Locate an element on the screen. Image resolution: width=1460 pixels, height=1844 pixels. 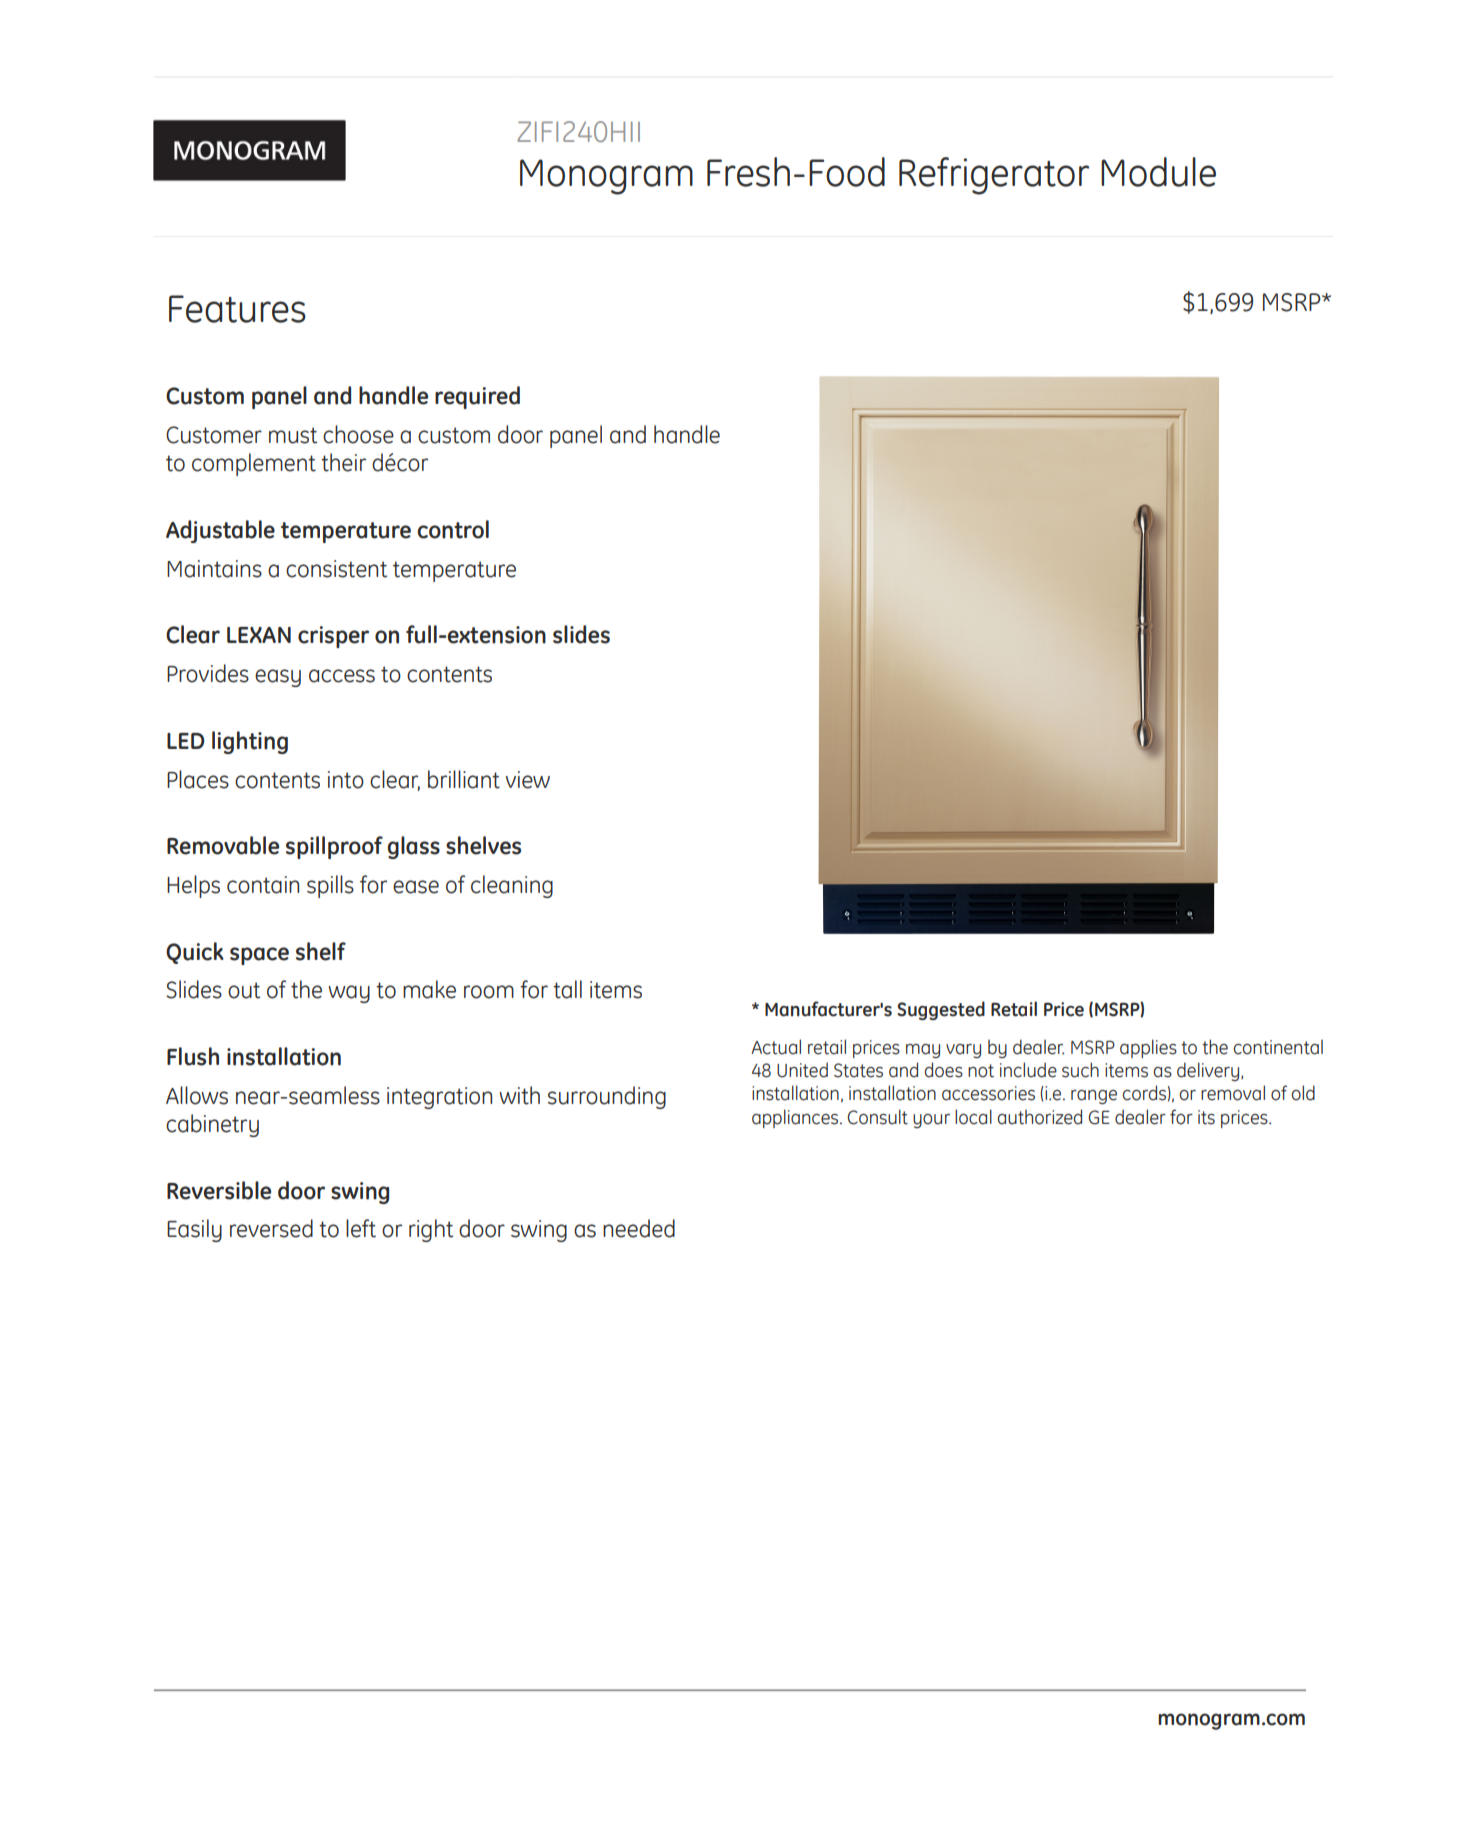
Refrigerator is located at coordinates (994, 176).
